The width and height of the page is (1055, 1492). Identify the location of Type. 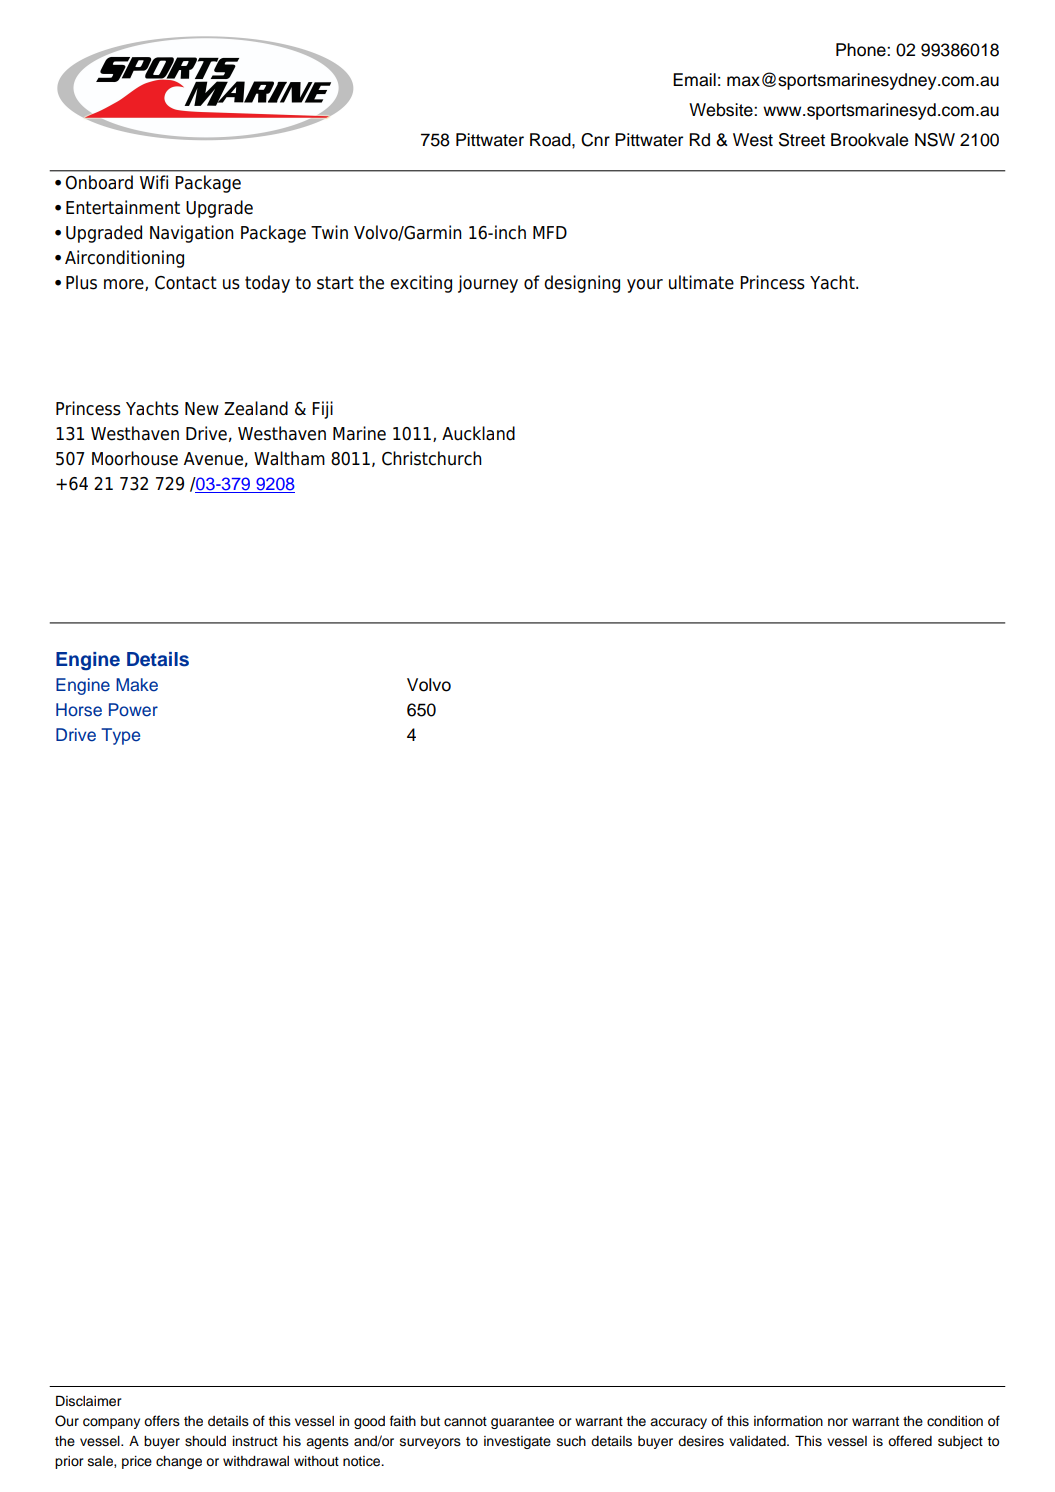
(120, 736).
